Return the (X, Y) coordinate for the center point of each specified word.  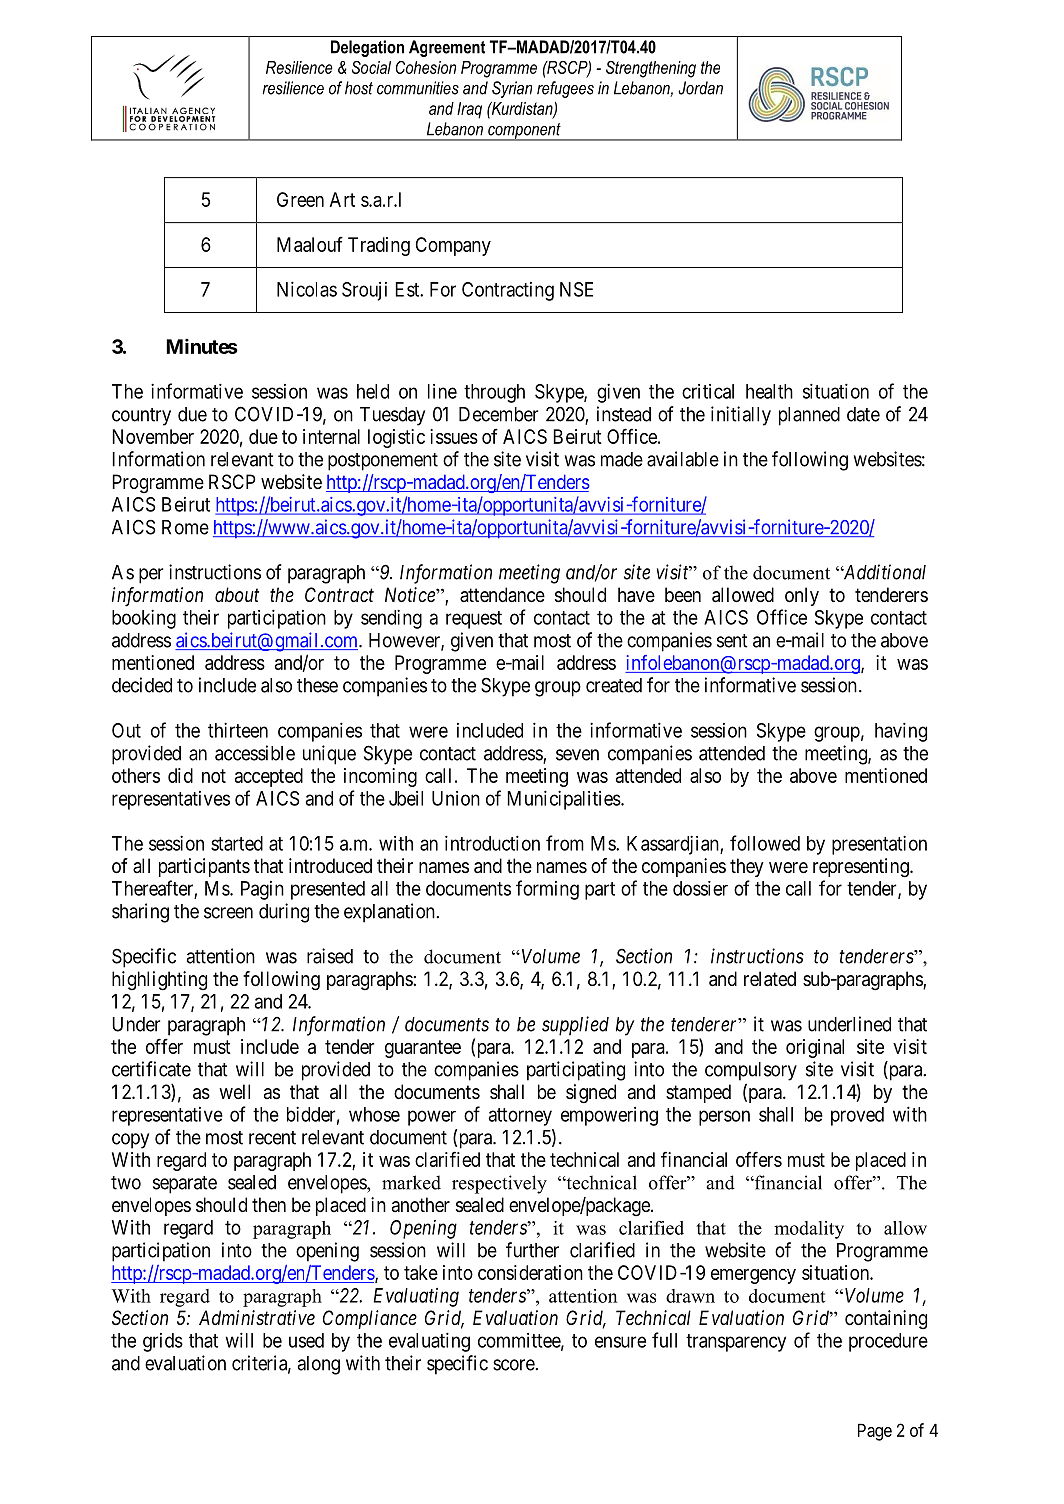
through (494, 393)
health (769, 391)
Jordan (700, 88)
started (237, 843)
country (141, 417)
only (802, 596)
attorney (520, 1117)
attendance (502, 595)
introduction (492, 843)
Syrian (512, 89)
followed (765, 843)
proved (857, 1116)
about (237, 595)
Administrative (257, 1318)
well (234, 1092)
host (359, 88)
